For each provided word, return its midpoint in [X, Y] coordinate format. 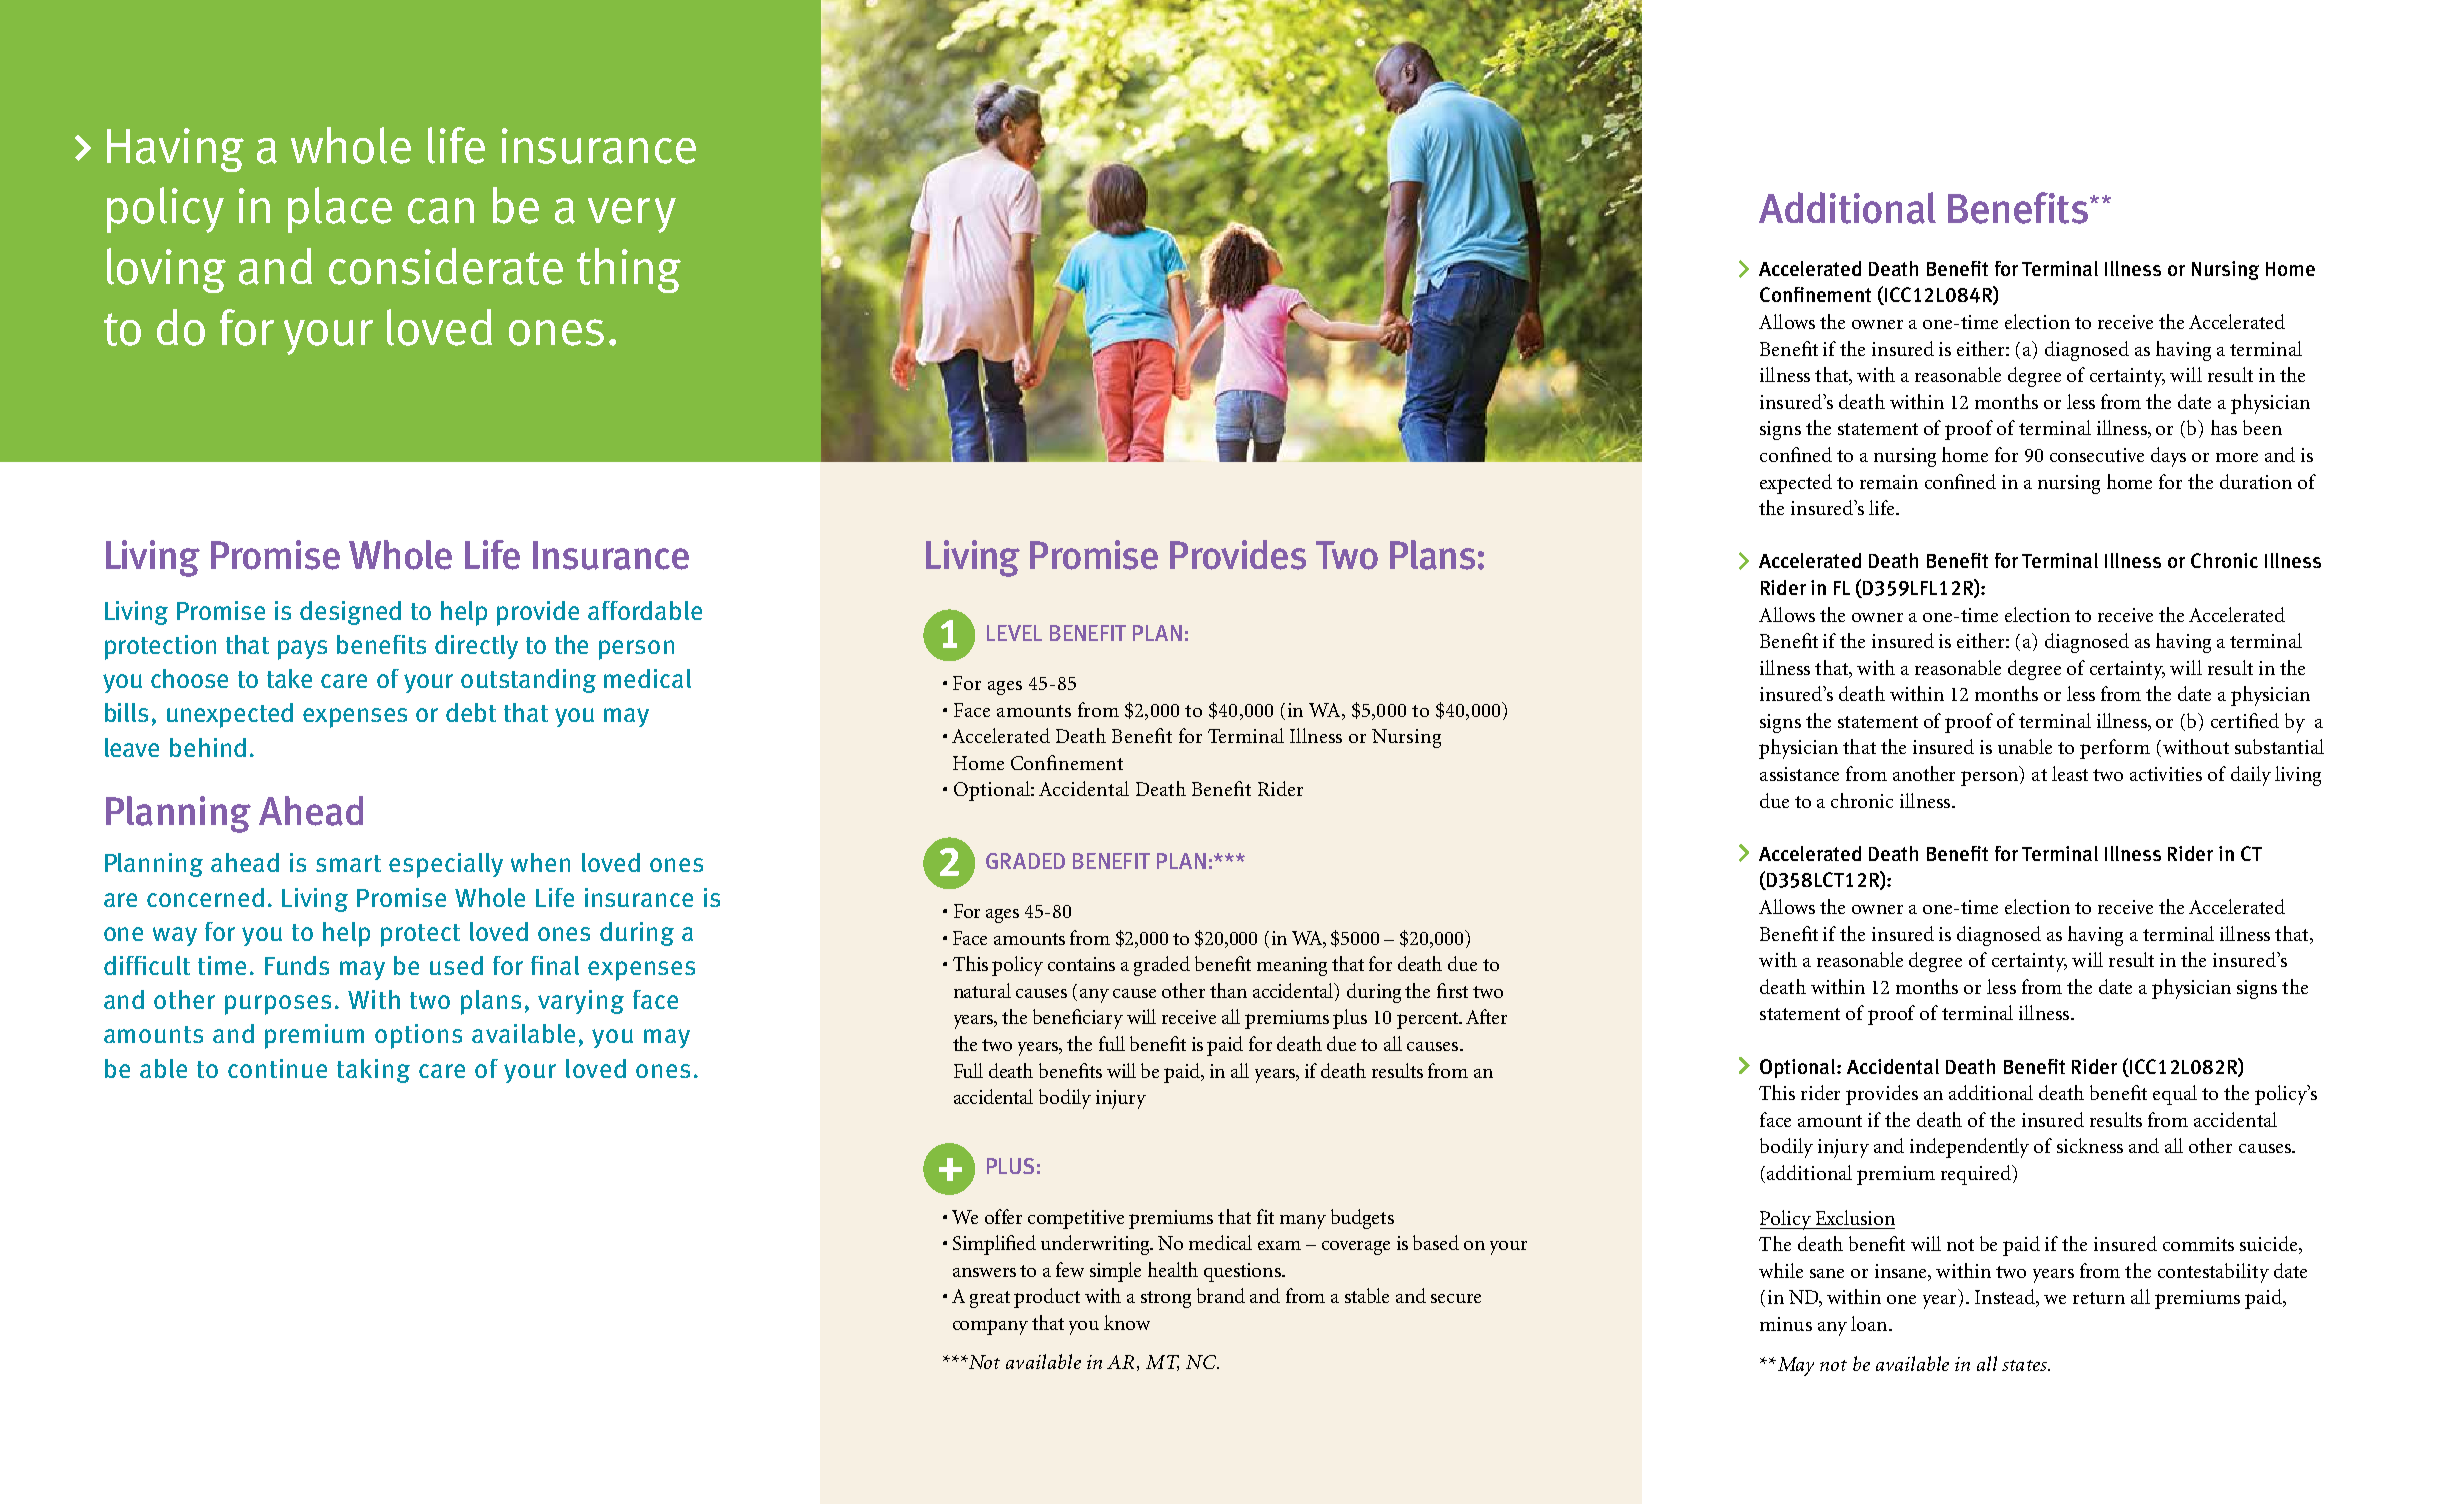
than [1228, 990]
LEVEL [1014, 633]
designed [350, 613]
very [632, 215]
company [990, 1327]
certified [2245, 720]
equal [2175, 1095]
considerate [446, 266]
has [2224, 427]
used [456, 965]
